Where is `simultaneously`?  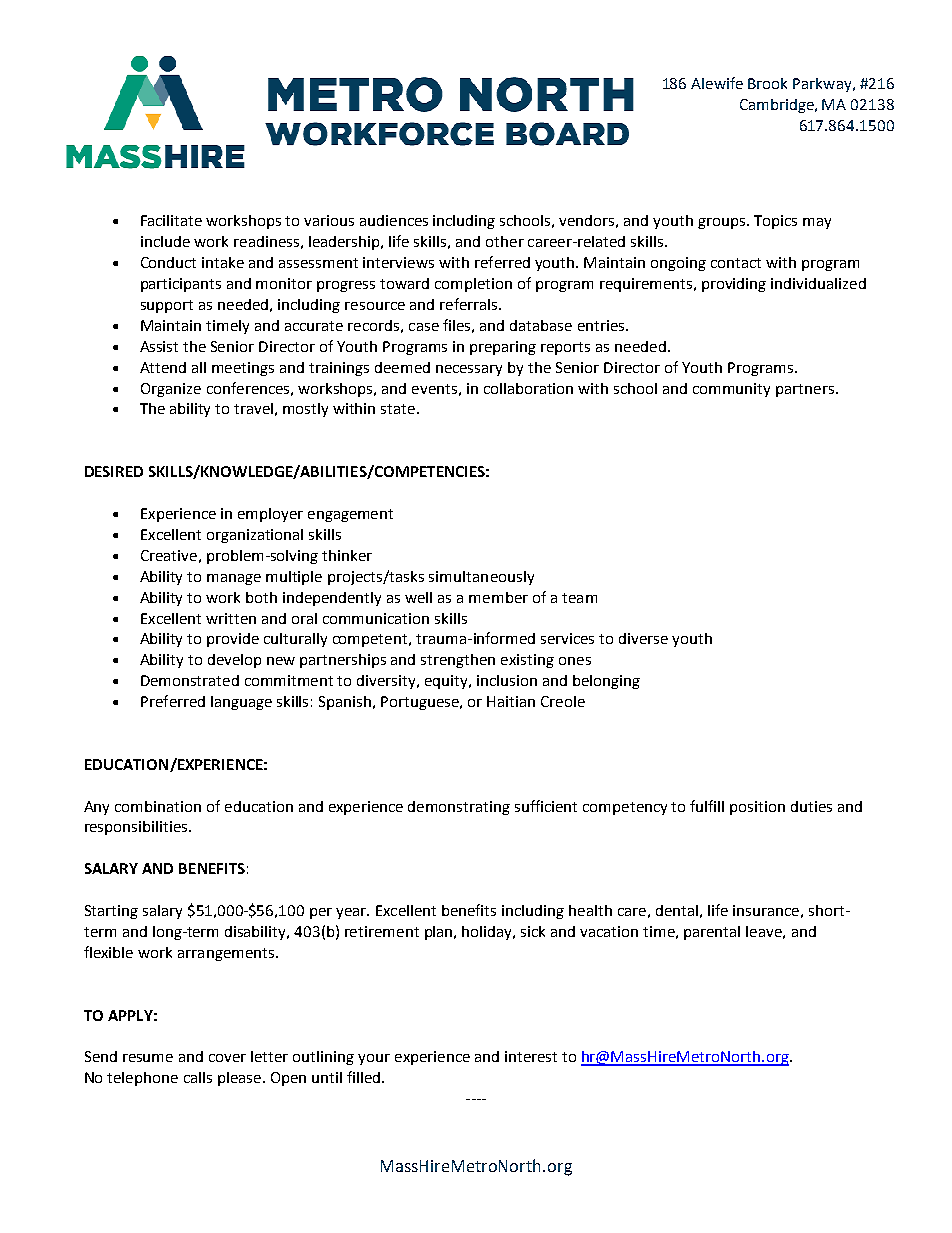 simultaneously is located at coordinates (481, 578).
